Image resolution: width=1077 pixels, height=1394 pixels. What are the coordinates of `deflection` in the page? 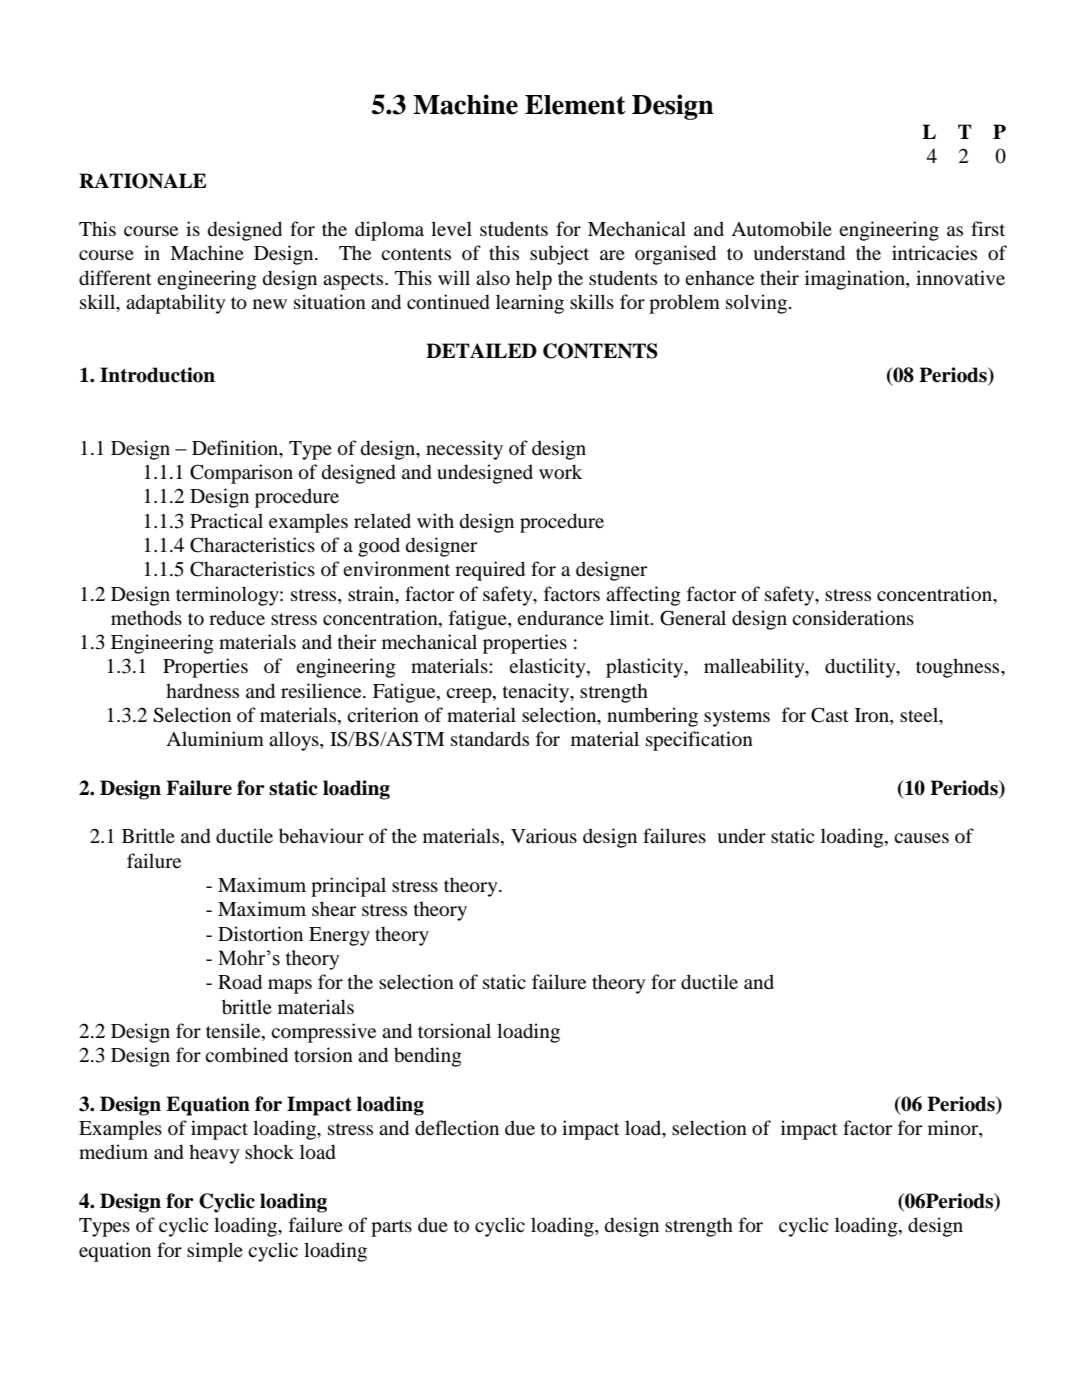 It's located at (457, 1128).
